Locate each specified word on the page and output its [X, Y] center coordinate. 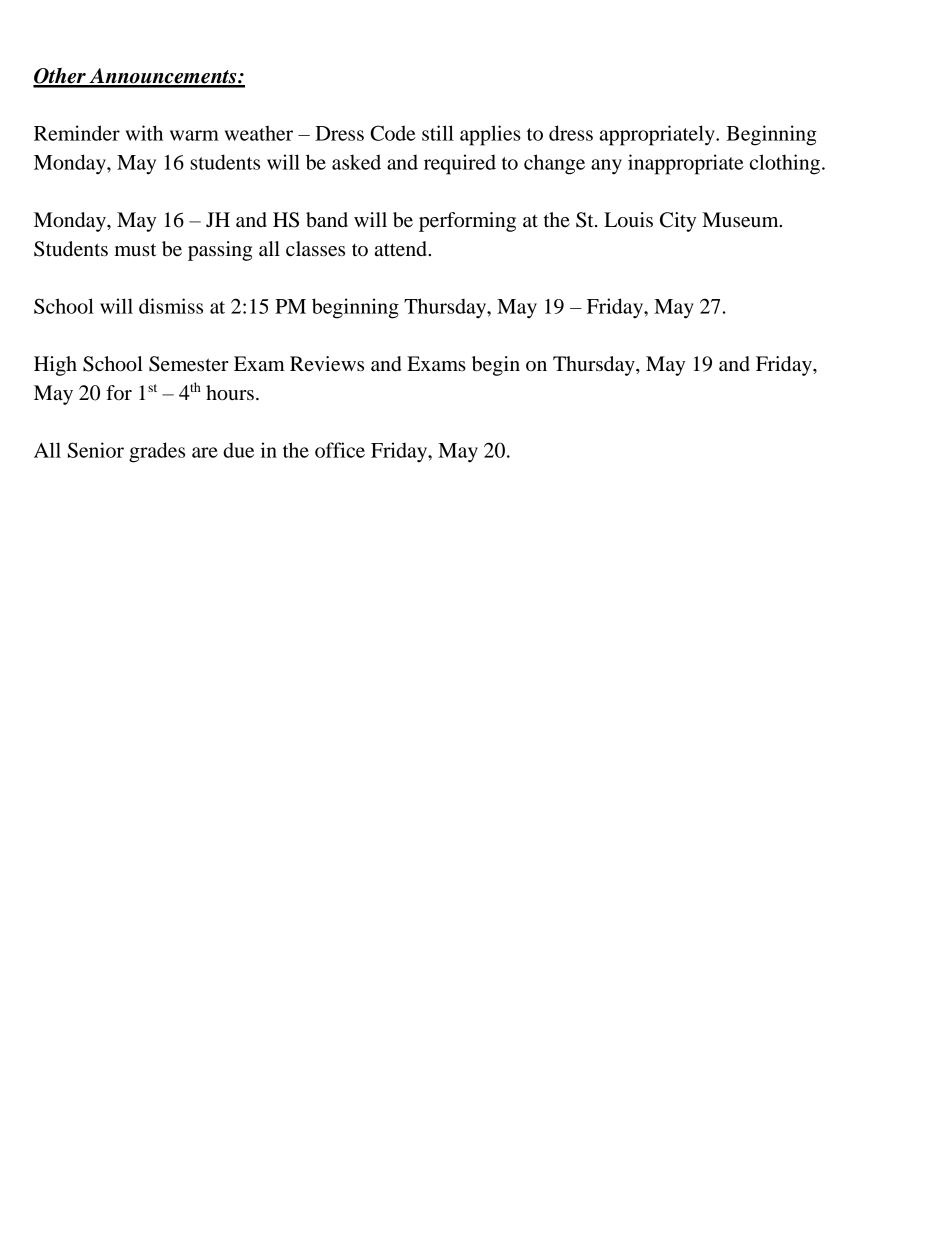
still [438, 133]
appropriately [658, 135]
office [340, 450]
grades [157, 452]
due [238, 450]
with [144, 133]
